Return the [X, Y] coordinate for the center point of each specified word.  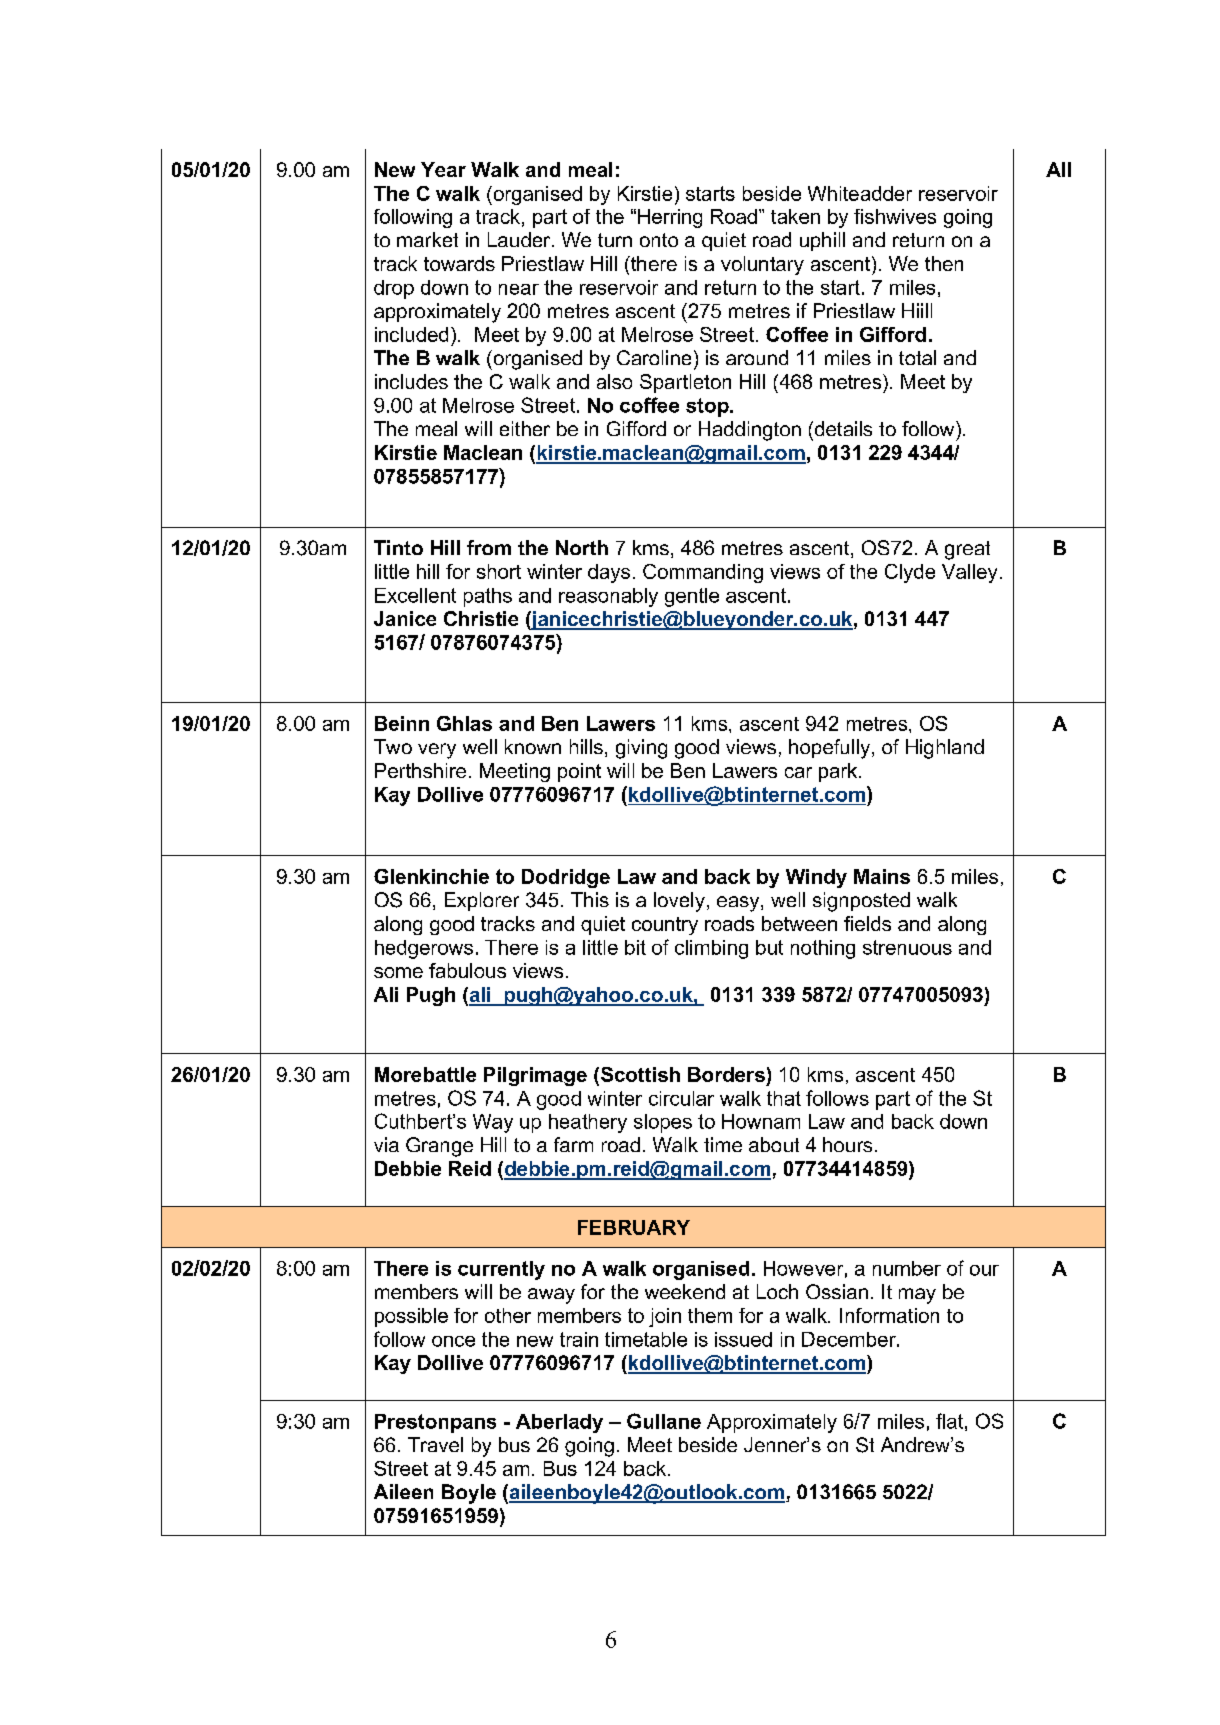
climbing [711, 949]
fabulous [467, 970]
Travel [435, 1444]
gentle [692, 597]
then [944, 263]
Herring [670, 218]
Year [443, 169]
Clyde [910, 573]
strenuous [907, 947]
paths [488, 597]
